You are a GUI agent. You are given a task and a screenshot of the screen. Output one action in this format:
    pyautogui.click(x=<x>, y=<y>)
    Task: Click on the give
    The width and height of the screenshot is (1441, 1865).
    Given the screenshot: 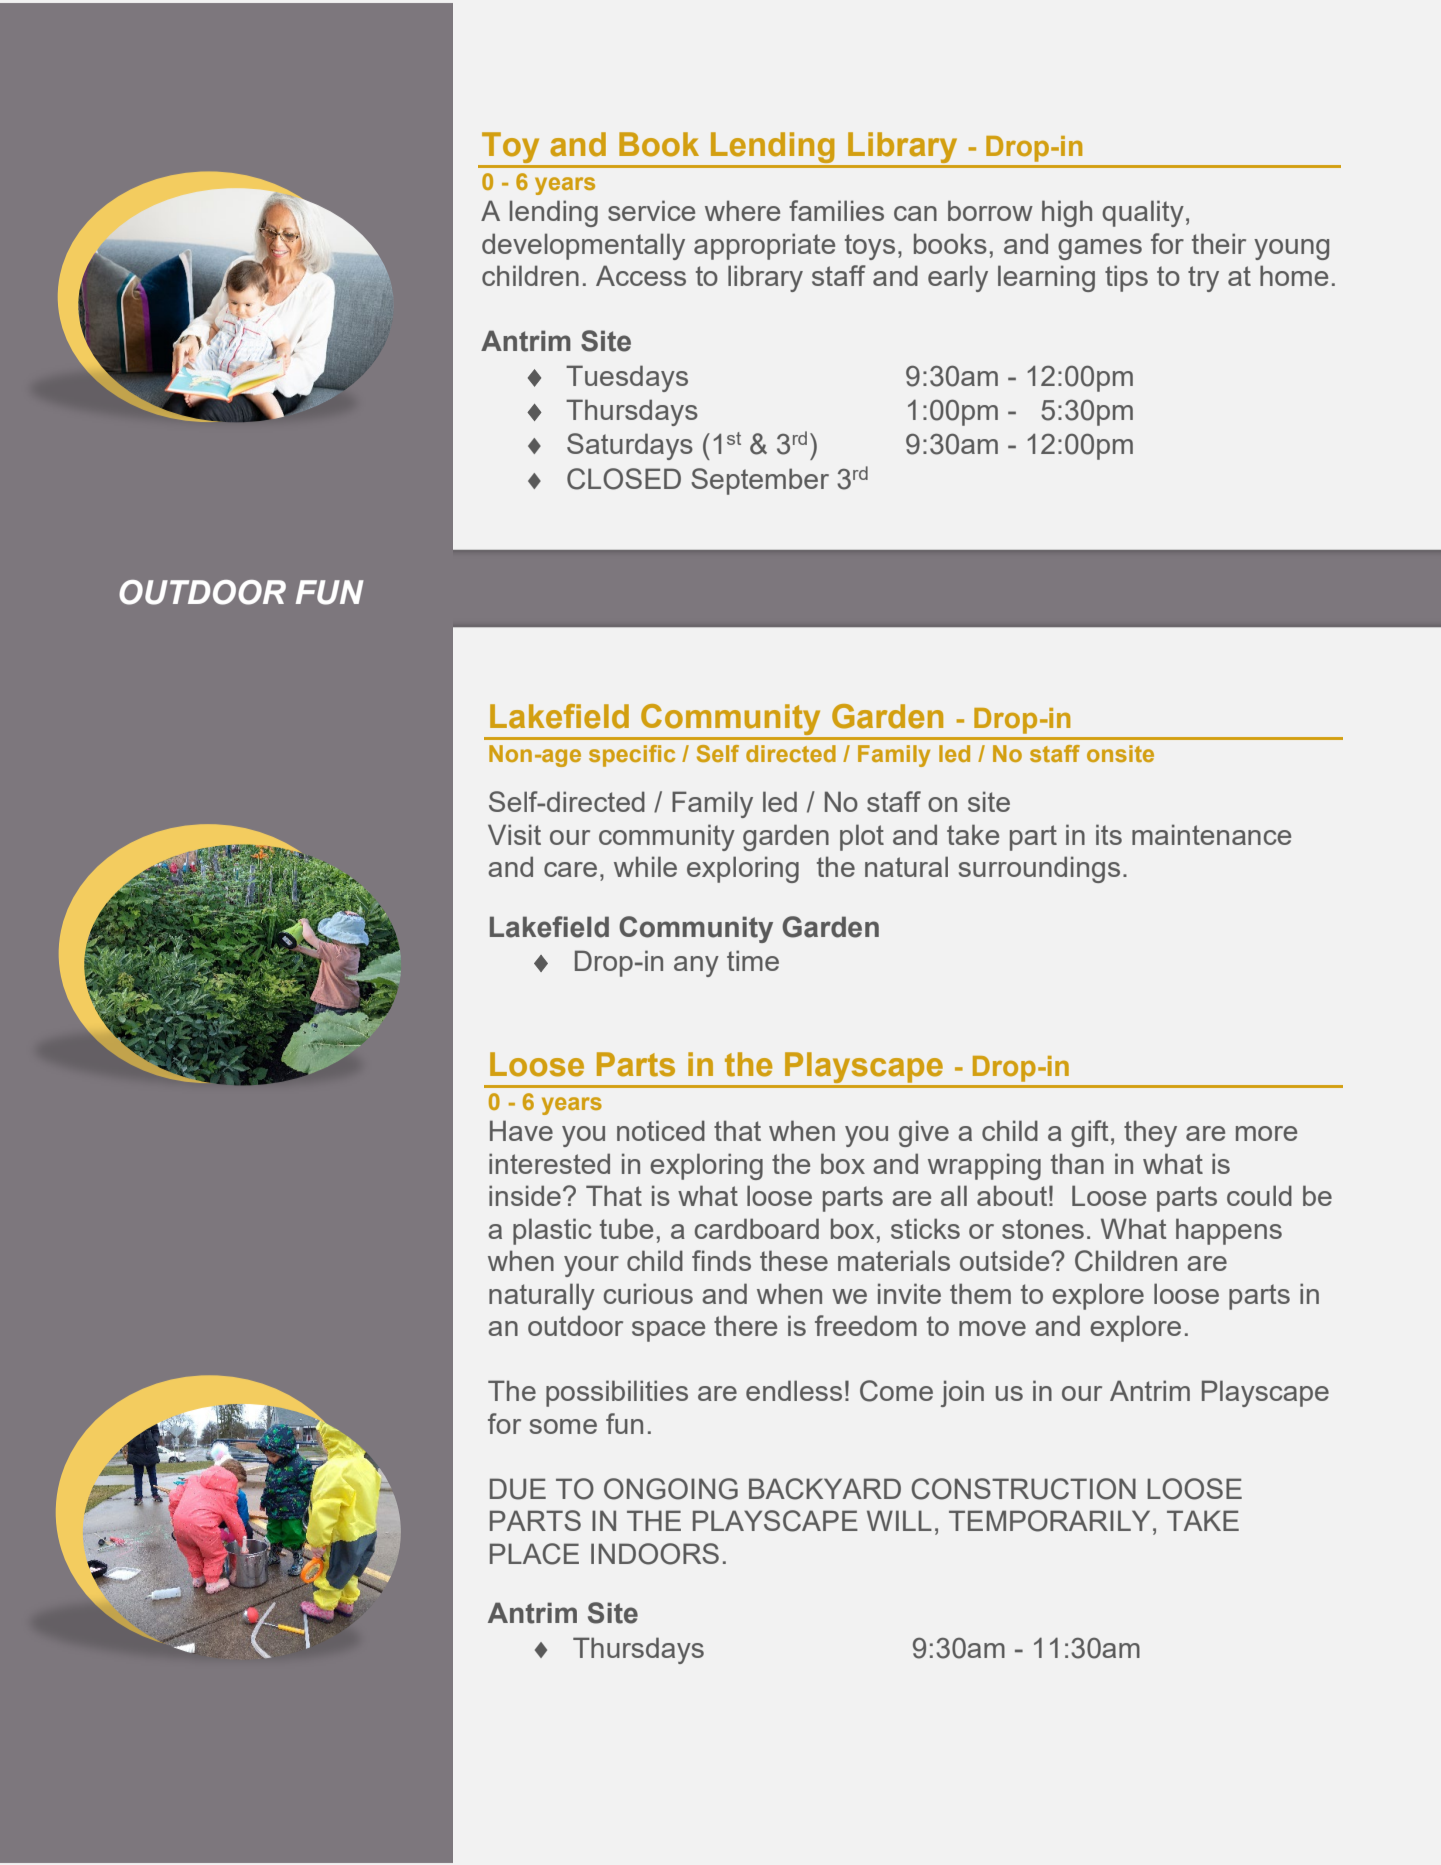 What is the action you would take?
    pyautogui.click(x=924, y=1133)
